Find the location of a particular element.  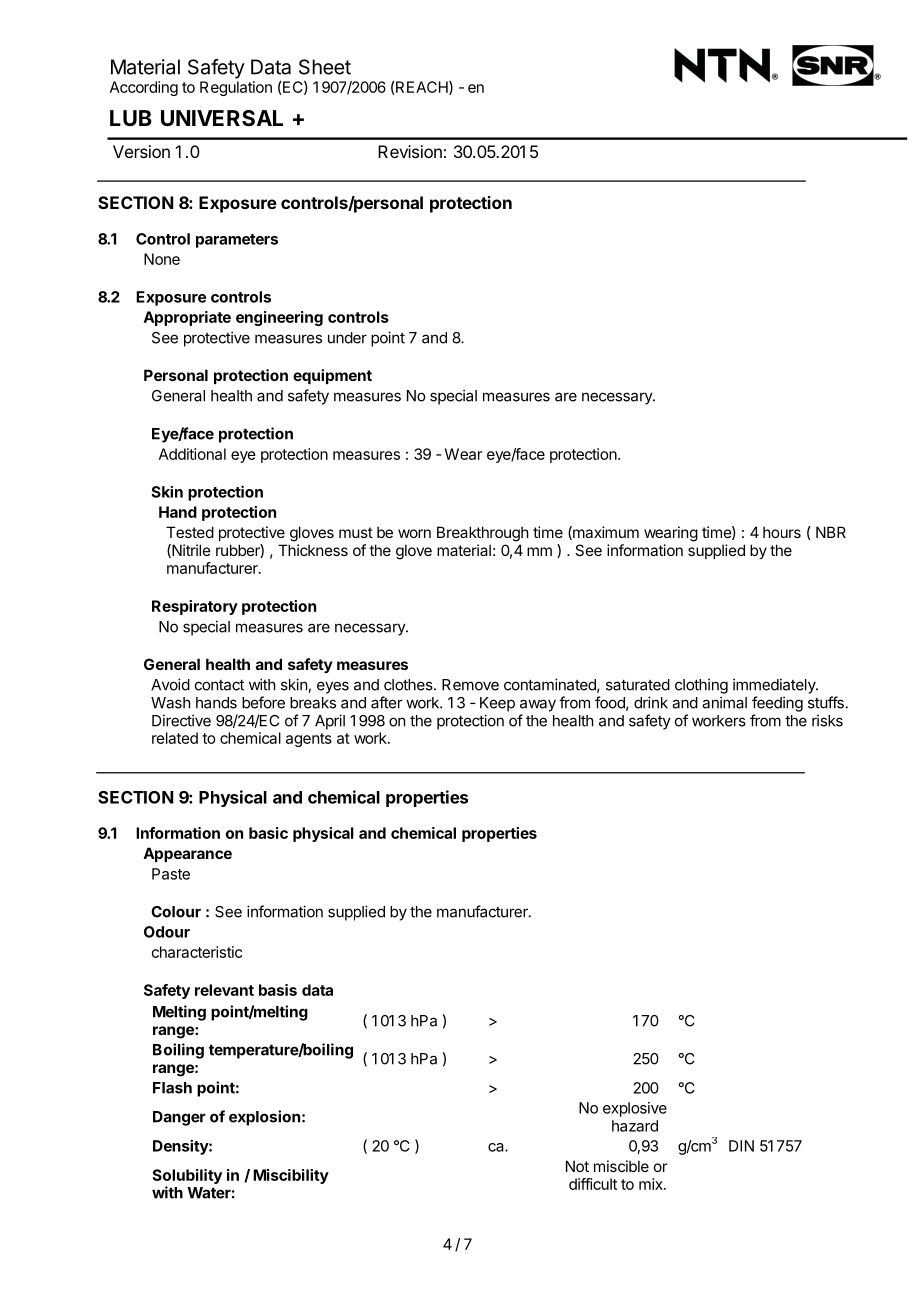

Not is located at coordinates (577, 1166).
